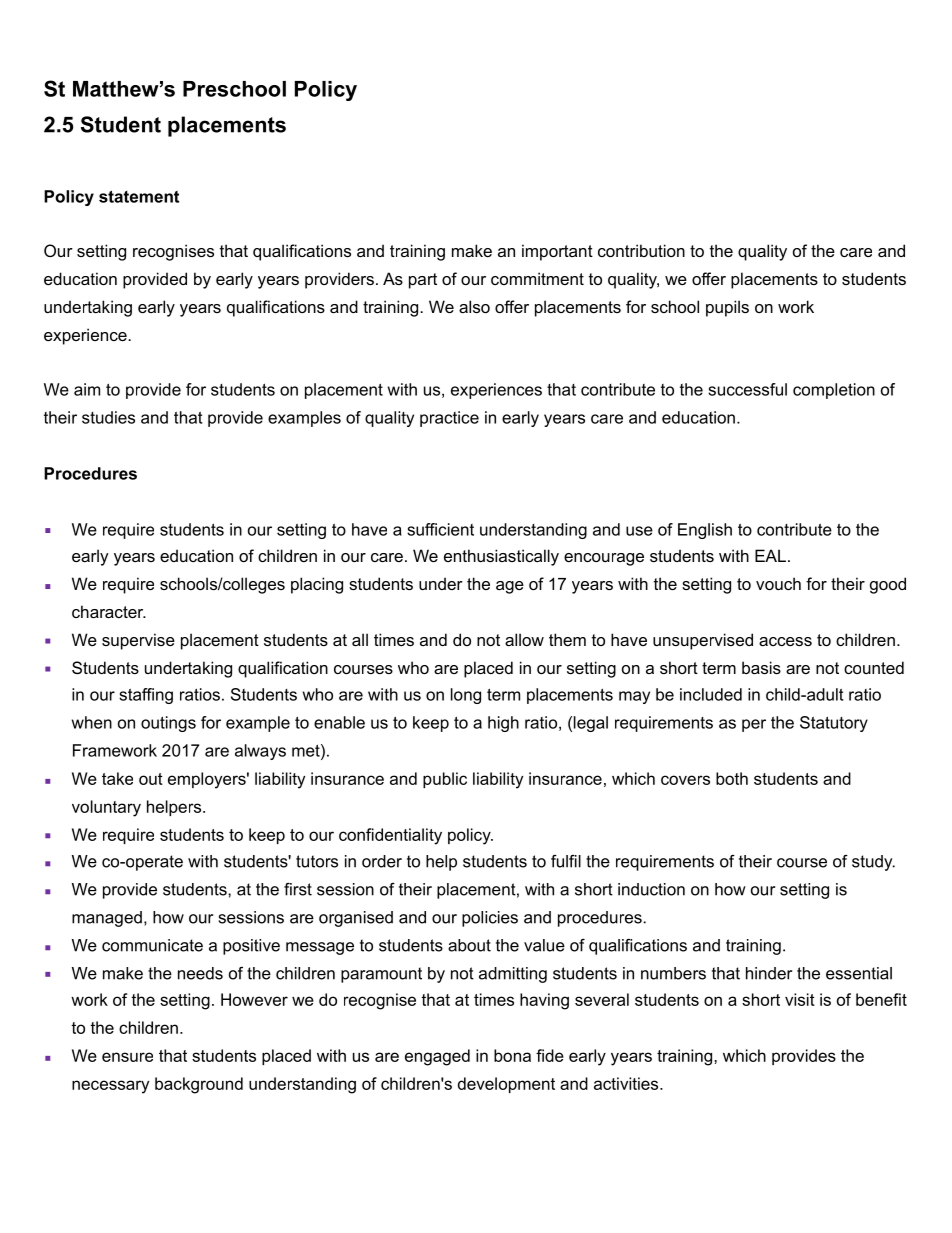 The image size is (952, 1233). What do you see at coordinates (512, 1055) in the page?
I see `bona` at bounding box center [512, 1055].
